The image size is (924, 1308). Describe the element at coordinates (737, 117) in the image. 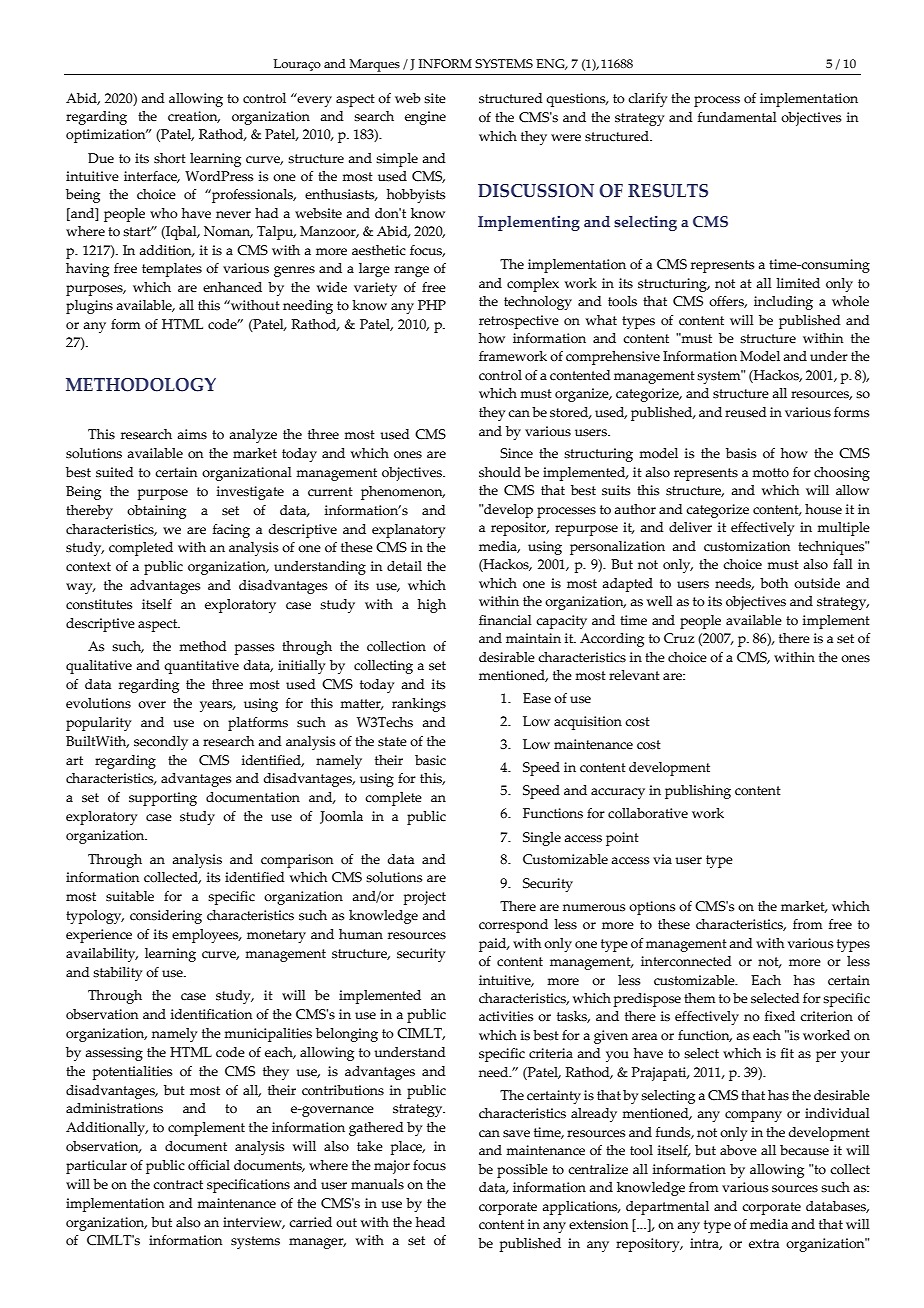

I see `fundamental` at that location.
